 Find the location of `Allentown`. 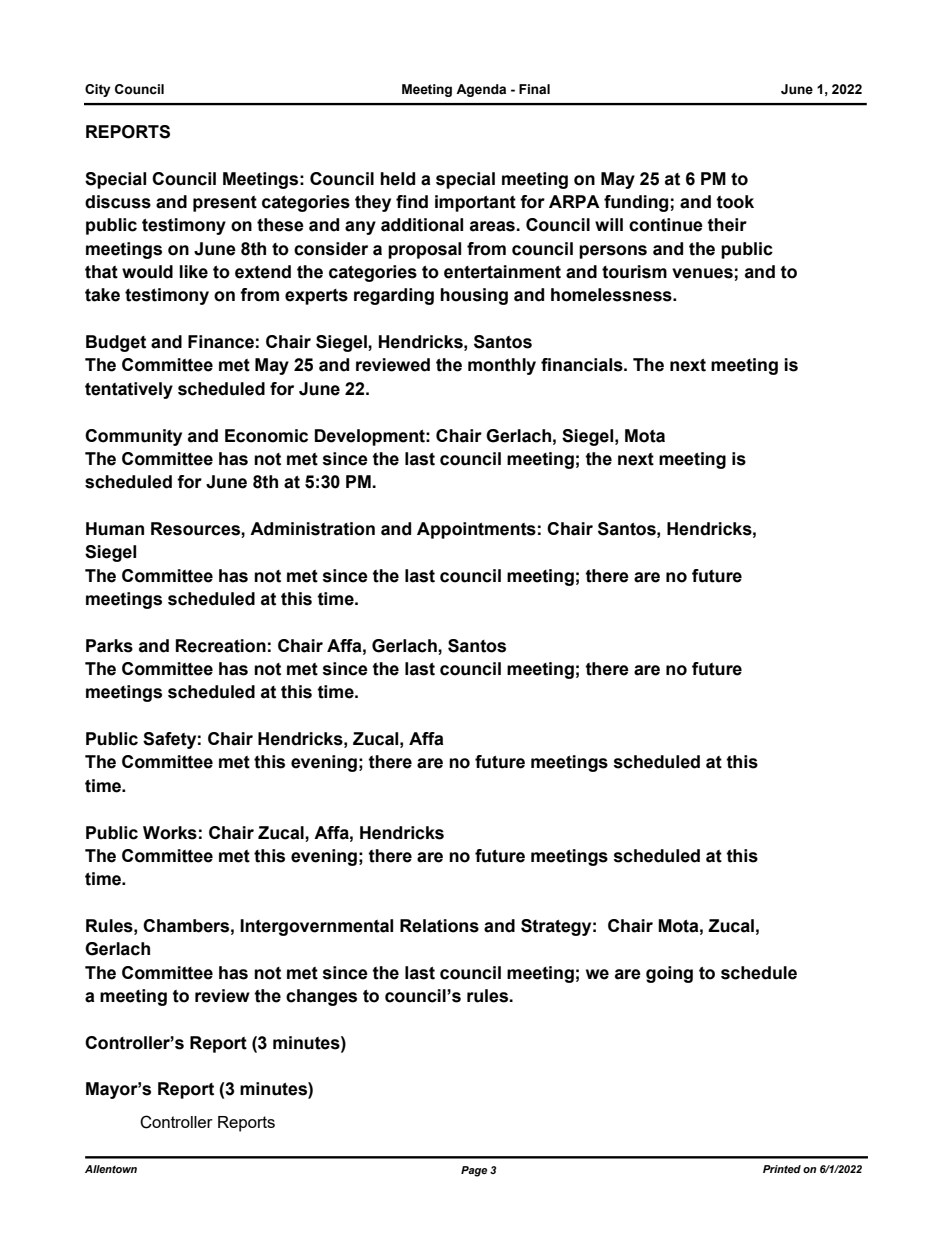

Allentown is located at coordinates (111, 1169).
